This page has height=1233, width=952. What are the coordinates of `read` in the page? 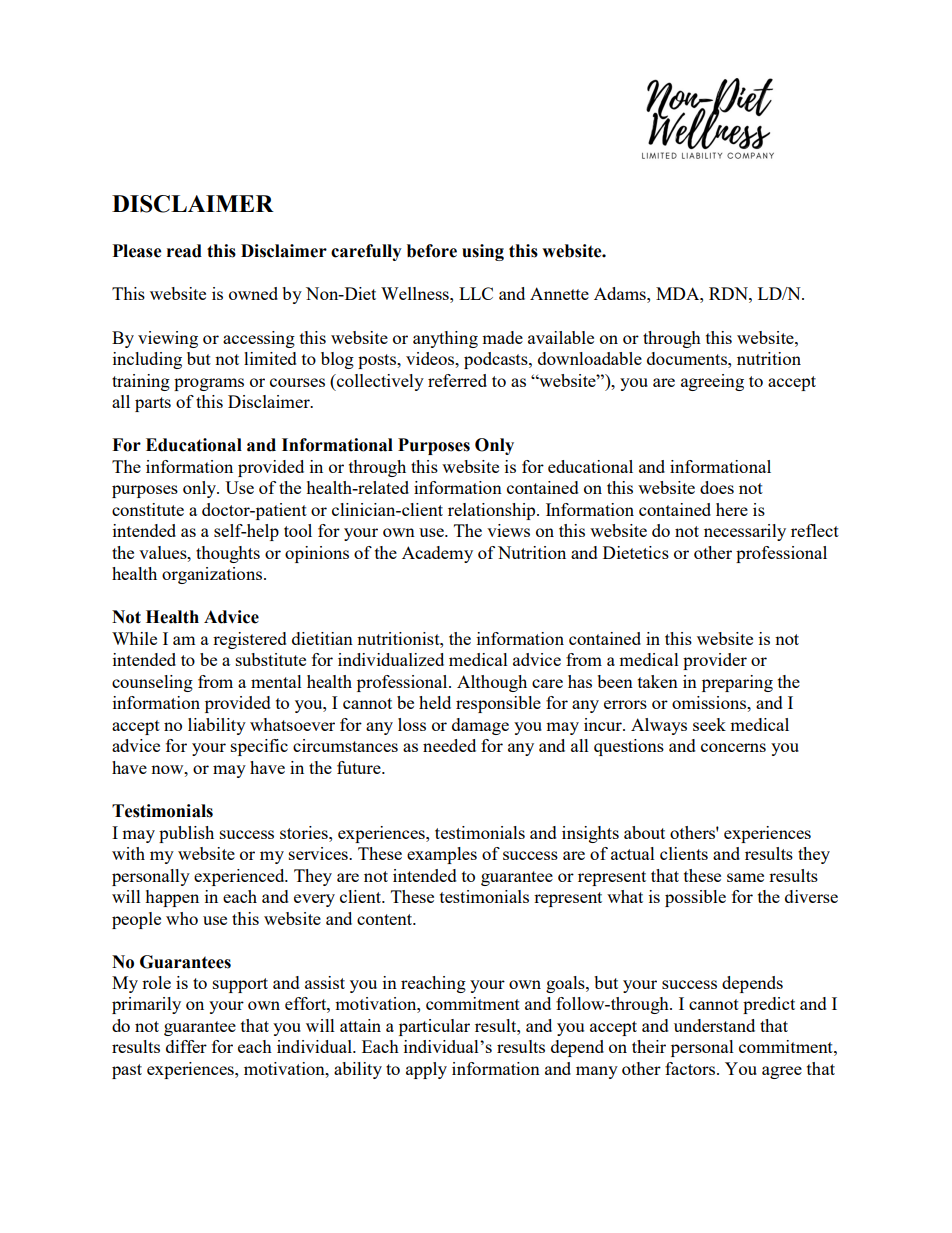 It's located at (184, 251).
